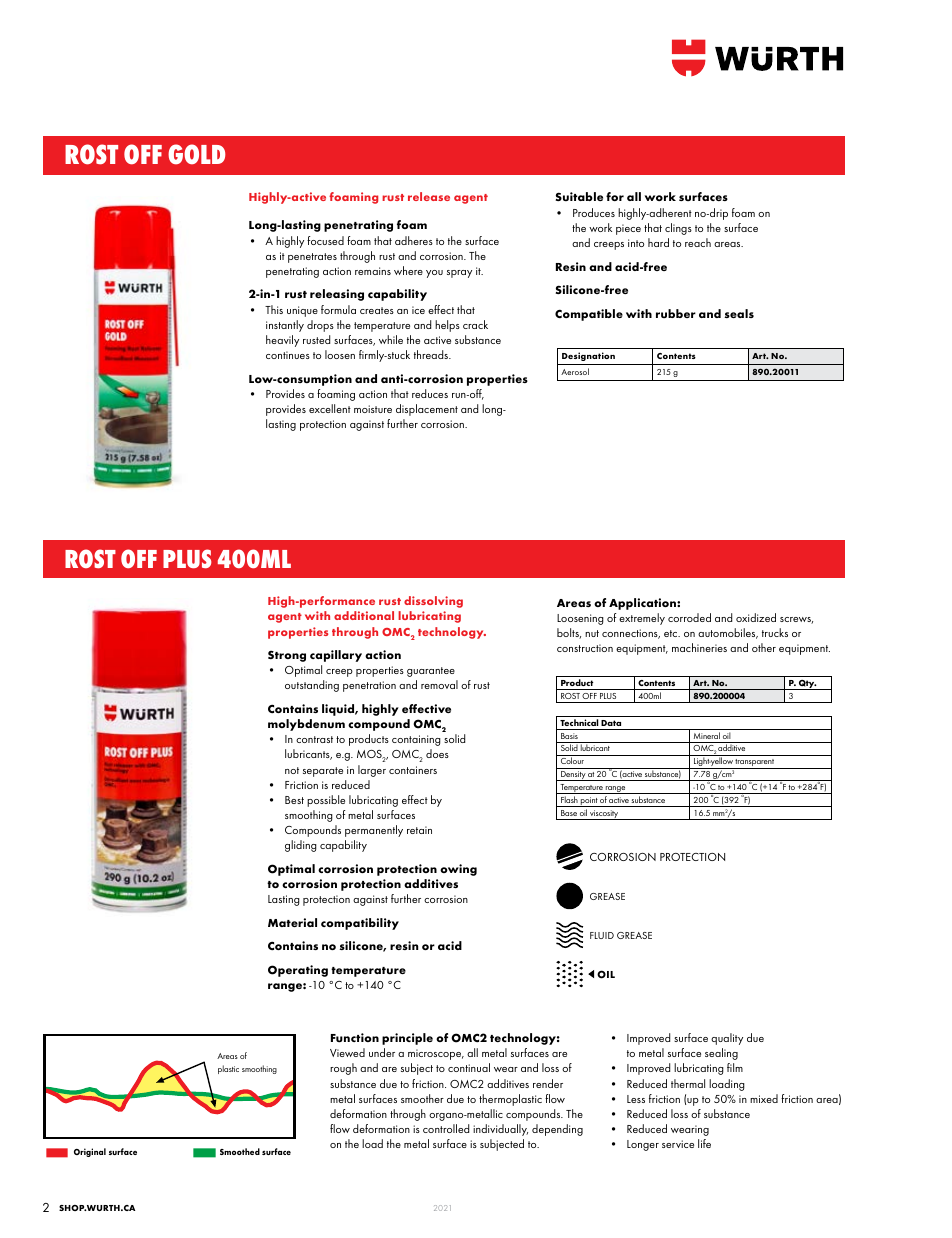  Describe the element at coordinates (287, 656) in the screenshot. I see `Strong` at that location.
